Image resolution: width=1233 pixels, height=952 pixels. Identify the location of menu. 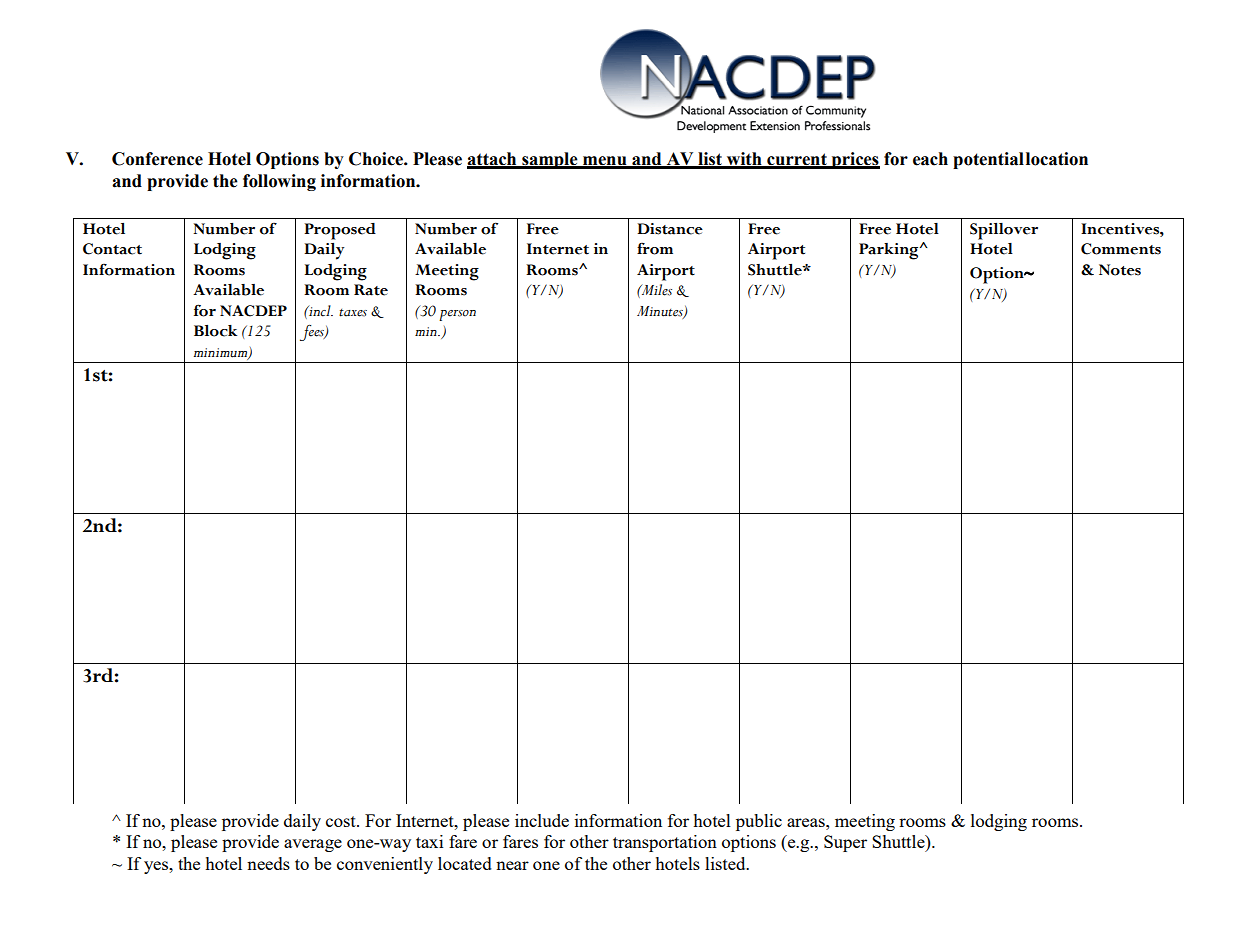
(605, 162).
